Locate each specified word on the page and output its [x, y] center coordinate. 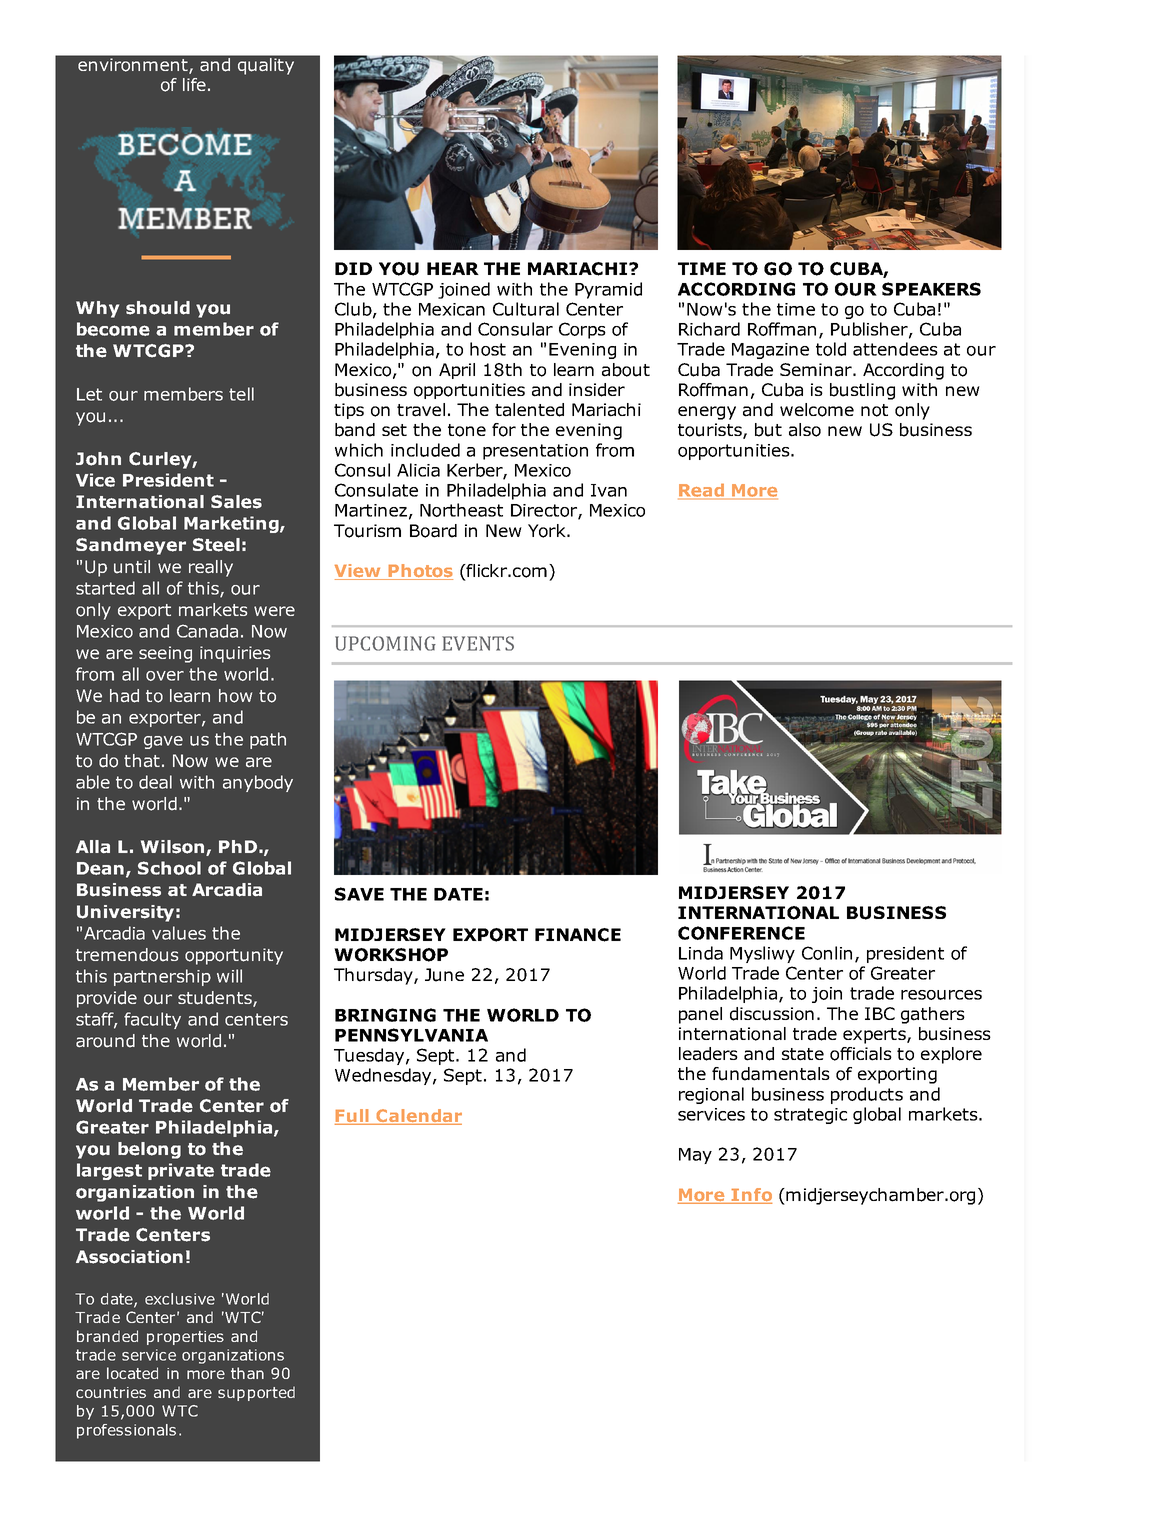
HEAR [453, 268]
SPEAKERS [931, 289]
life [194, 84]
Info [750, 1196]
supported [256, 1393]
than [247, 1373]
